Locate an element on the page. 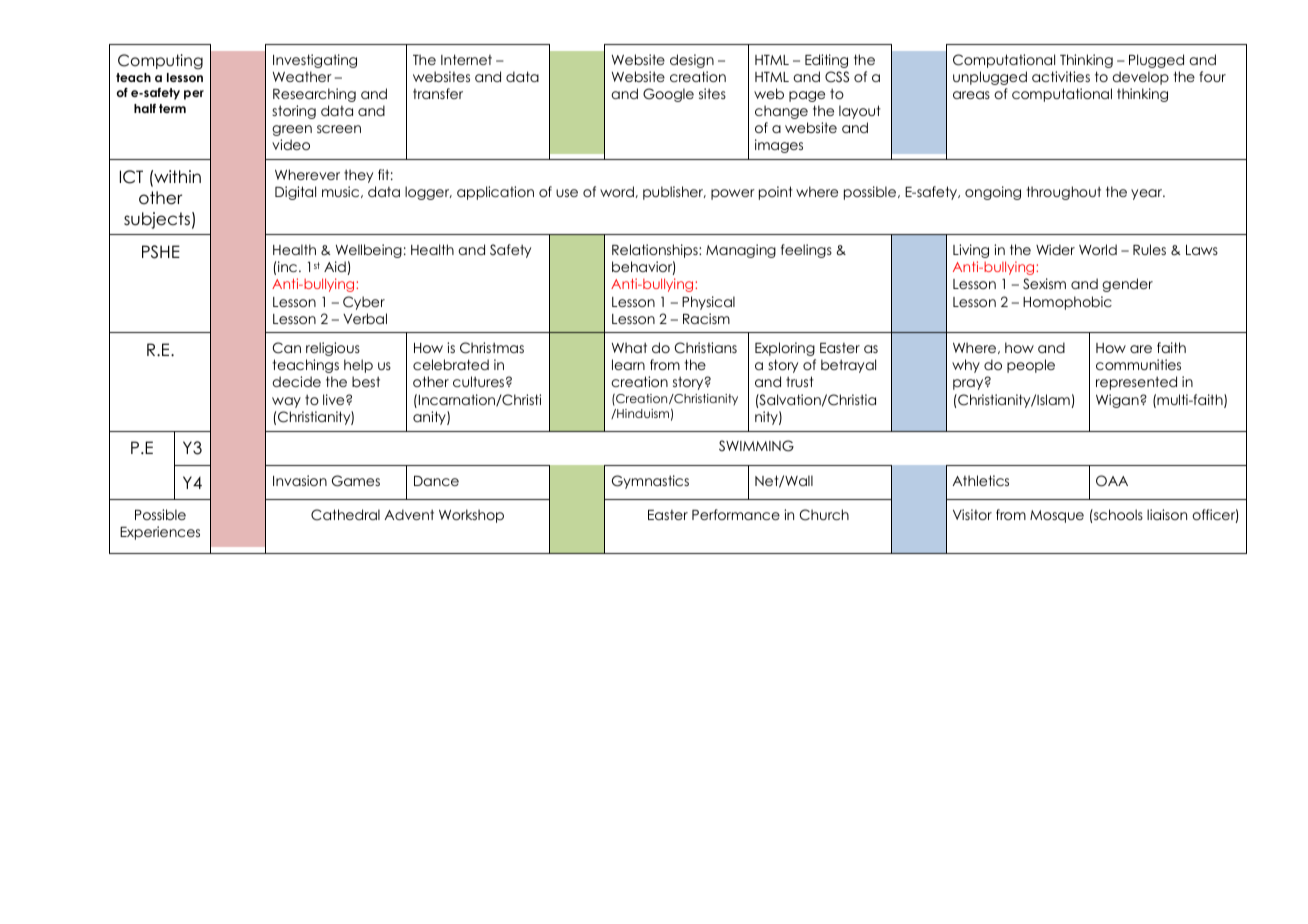 This document has width=1308, height=924. design is located at coordinates (692, 61).
